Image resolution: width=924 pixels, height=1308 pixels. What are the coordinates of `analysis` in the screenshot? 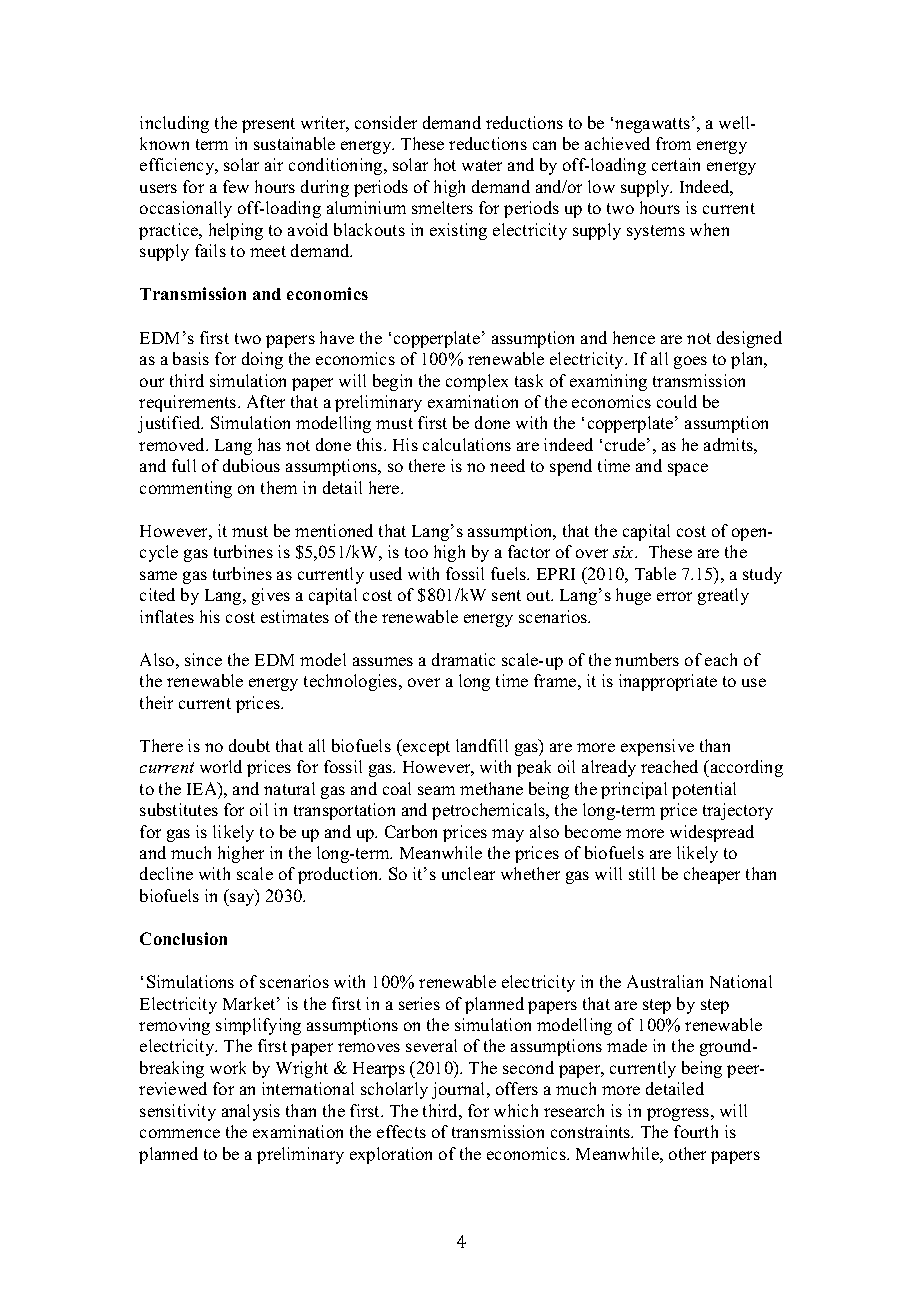 It's located at (251, 1112).
